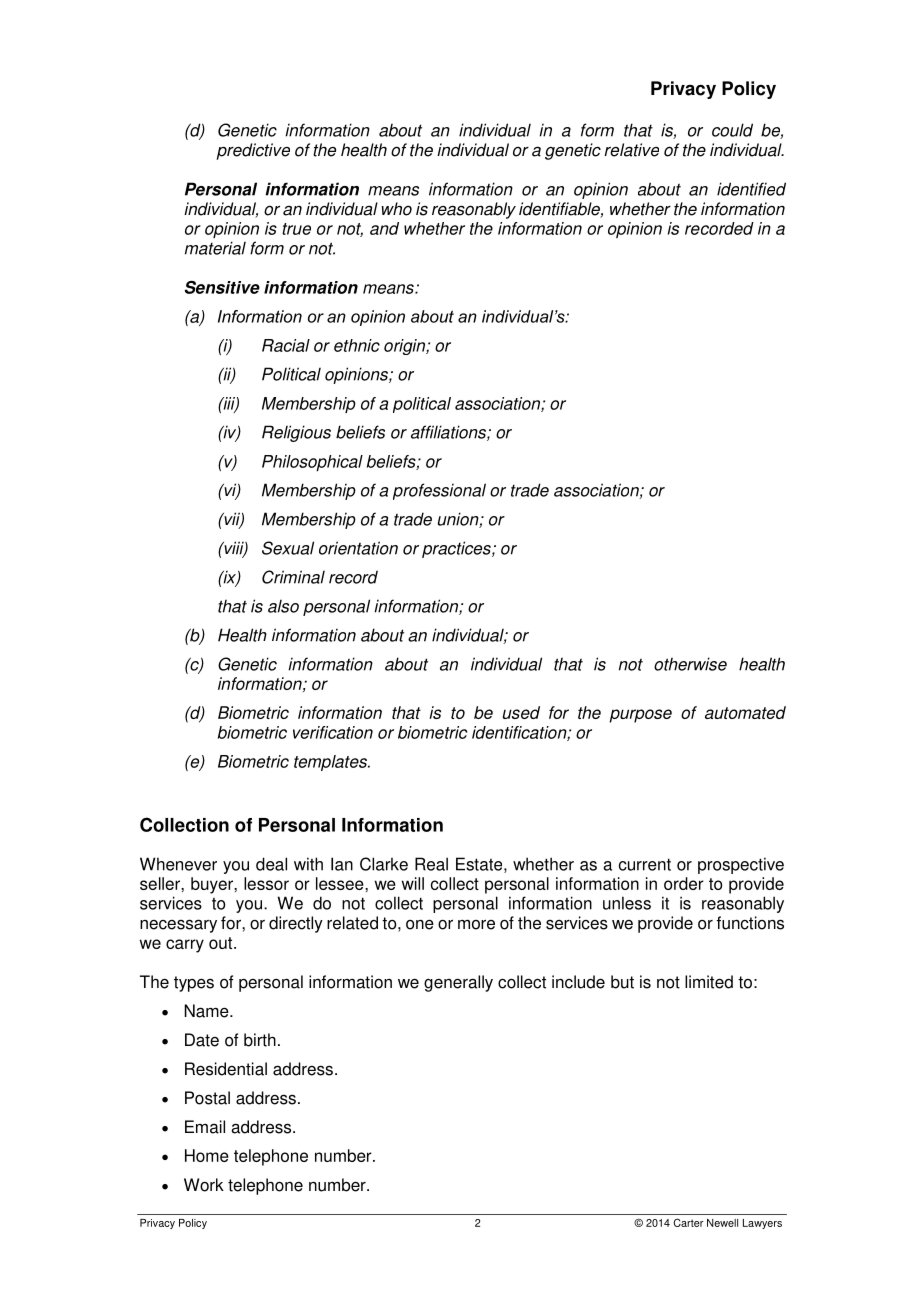 This screenshot has width=924, height=1308. What do you see at coordinates (521, 712) in the screenshot?
I see `used` at bounding box center [521, 712].
